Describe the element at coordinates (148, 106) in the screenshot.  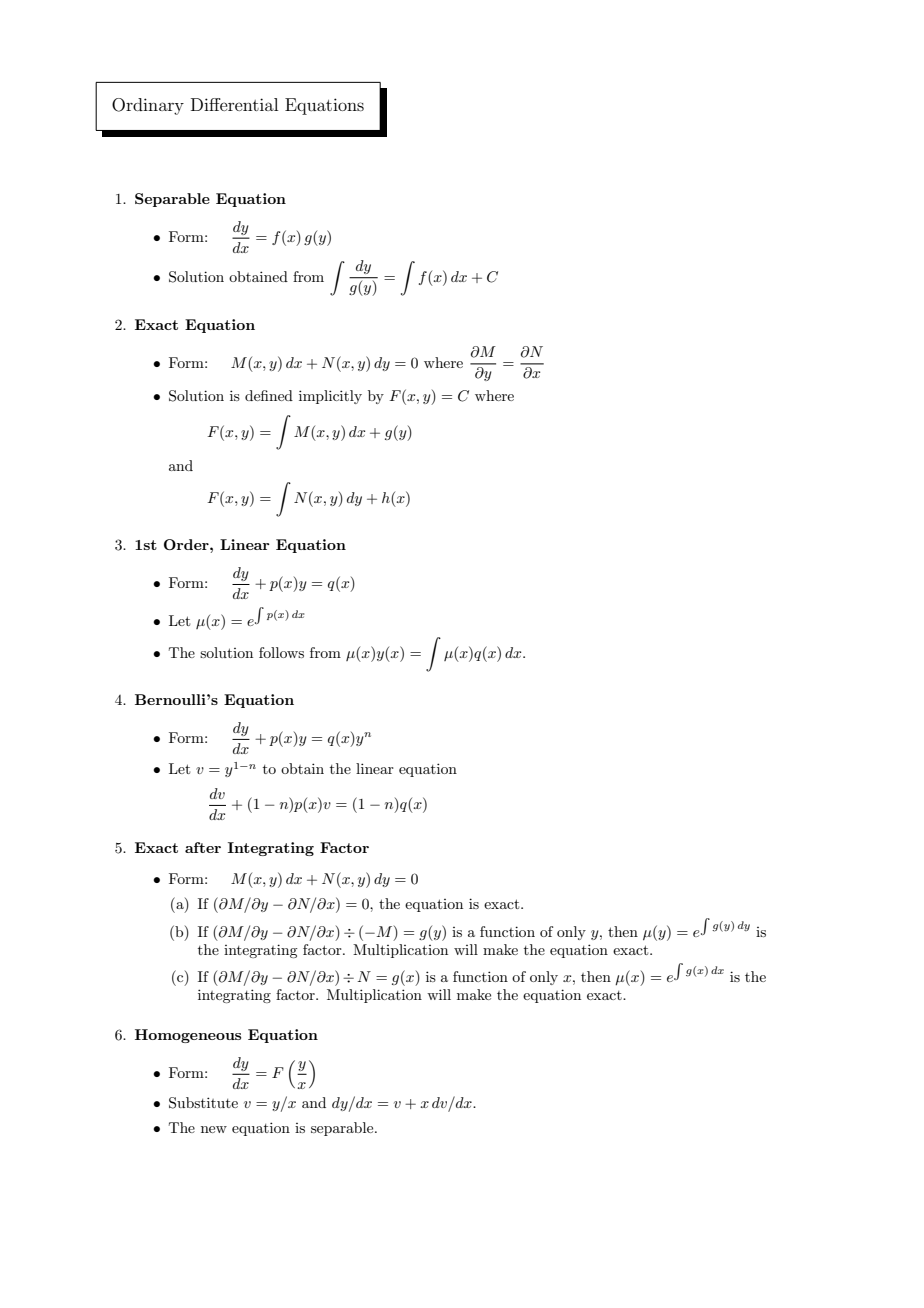
I see `Ordinary` at that location.
